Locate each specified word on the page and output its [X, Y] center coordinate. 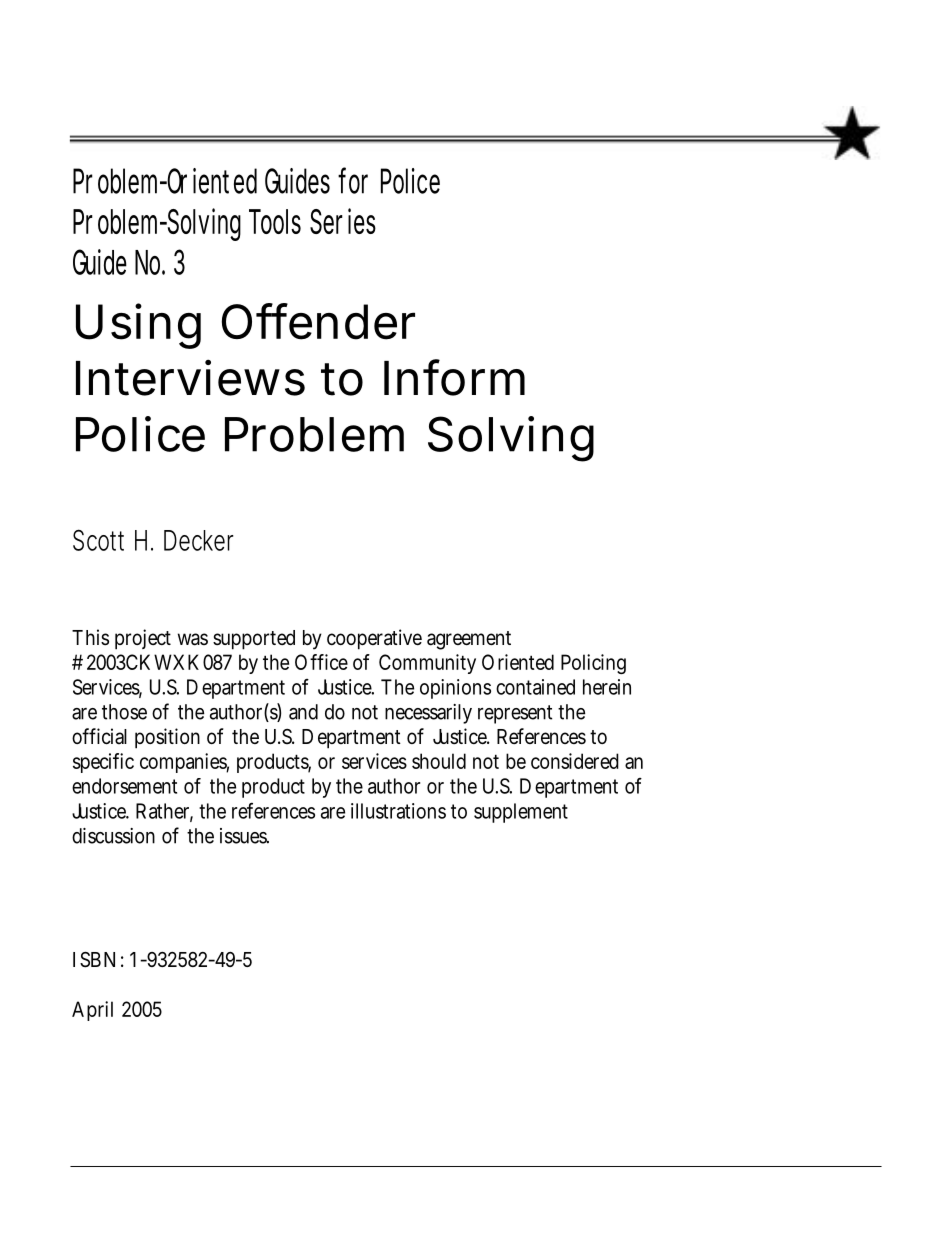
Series [343, 221]
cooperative [374, 639]
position [167, 738]
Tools [275, 221]
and [303, 712]
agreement [469, 640]
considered [575, 761]
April [92, 1011]
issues [244, 836]
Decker [199, 540]
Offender [318, 321]
